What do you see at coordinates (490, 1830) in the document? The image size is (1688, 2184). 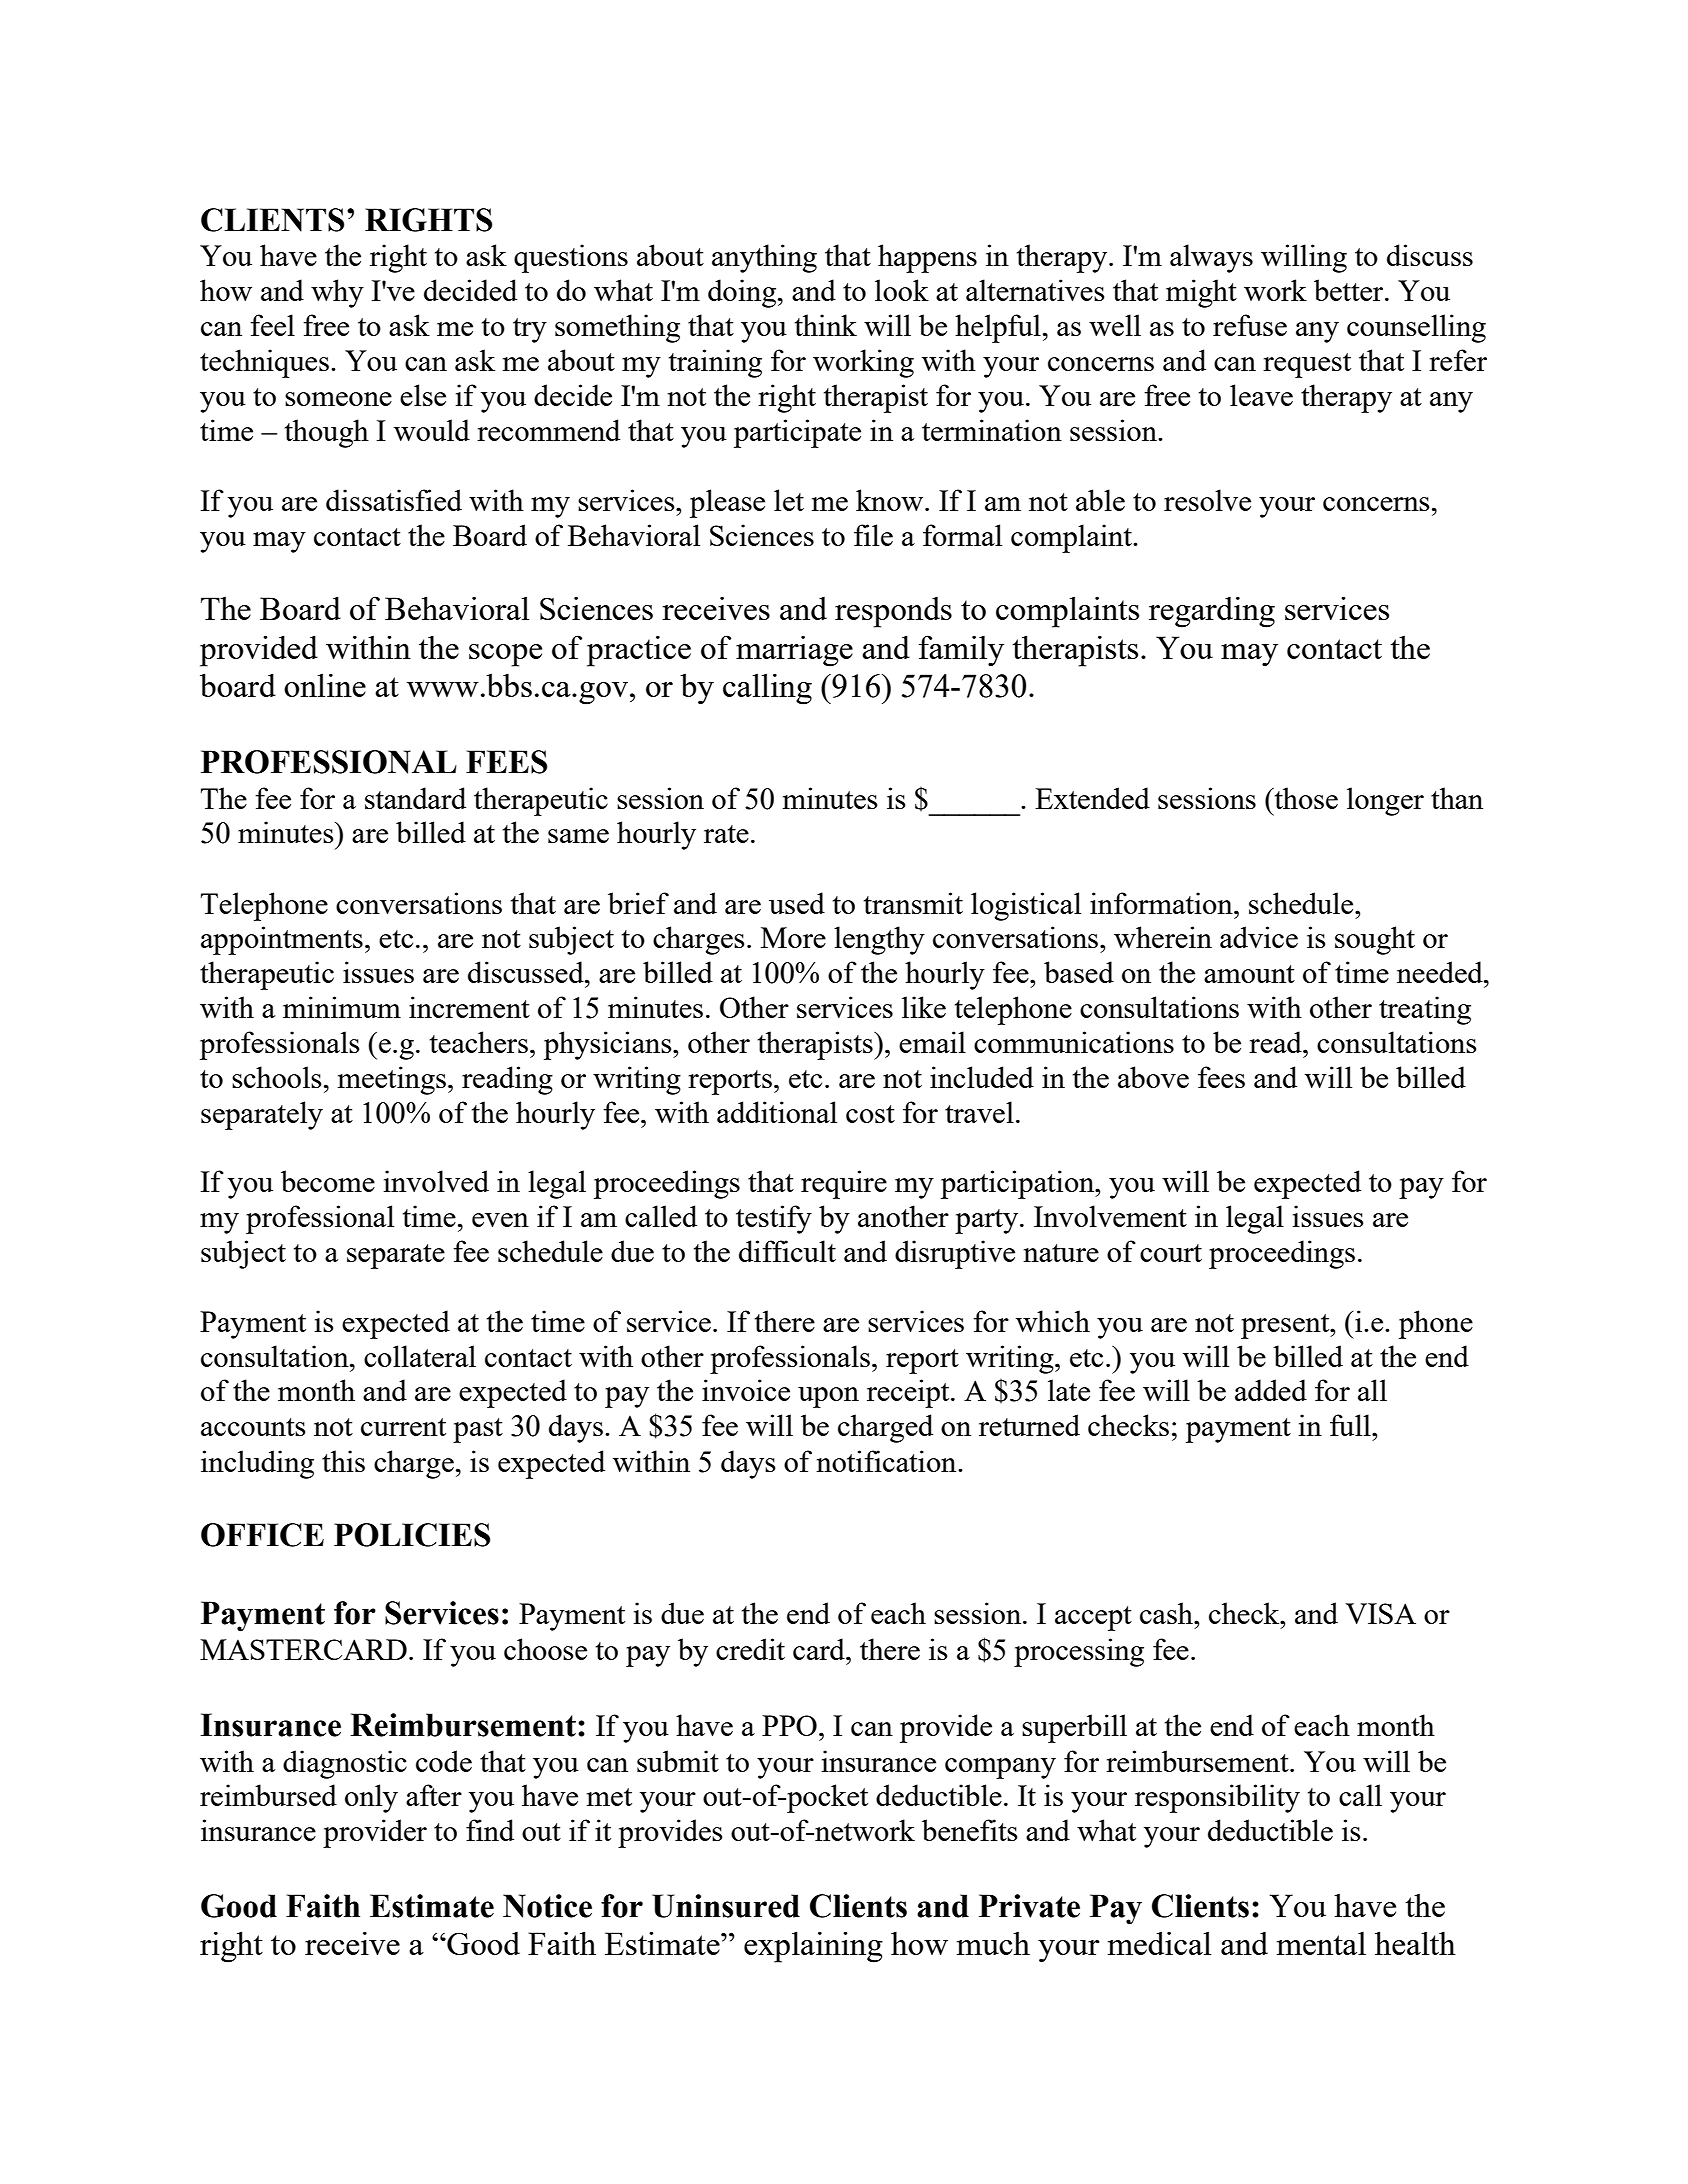 I see `find` at bounding box center [490, 1830].
